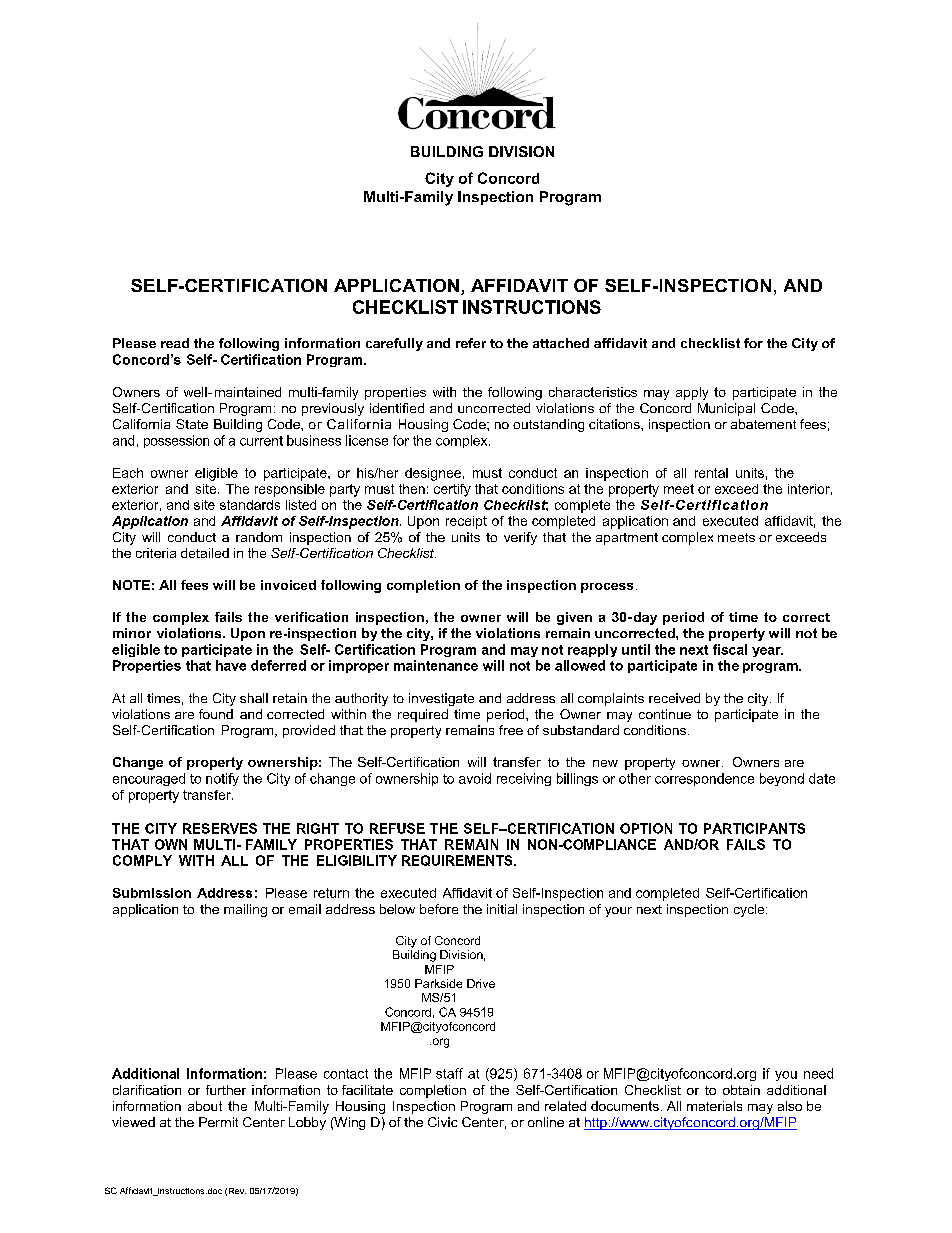  I want to click on free, so click(511, 730).
